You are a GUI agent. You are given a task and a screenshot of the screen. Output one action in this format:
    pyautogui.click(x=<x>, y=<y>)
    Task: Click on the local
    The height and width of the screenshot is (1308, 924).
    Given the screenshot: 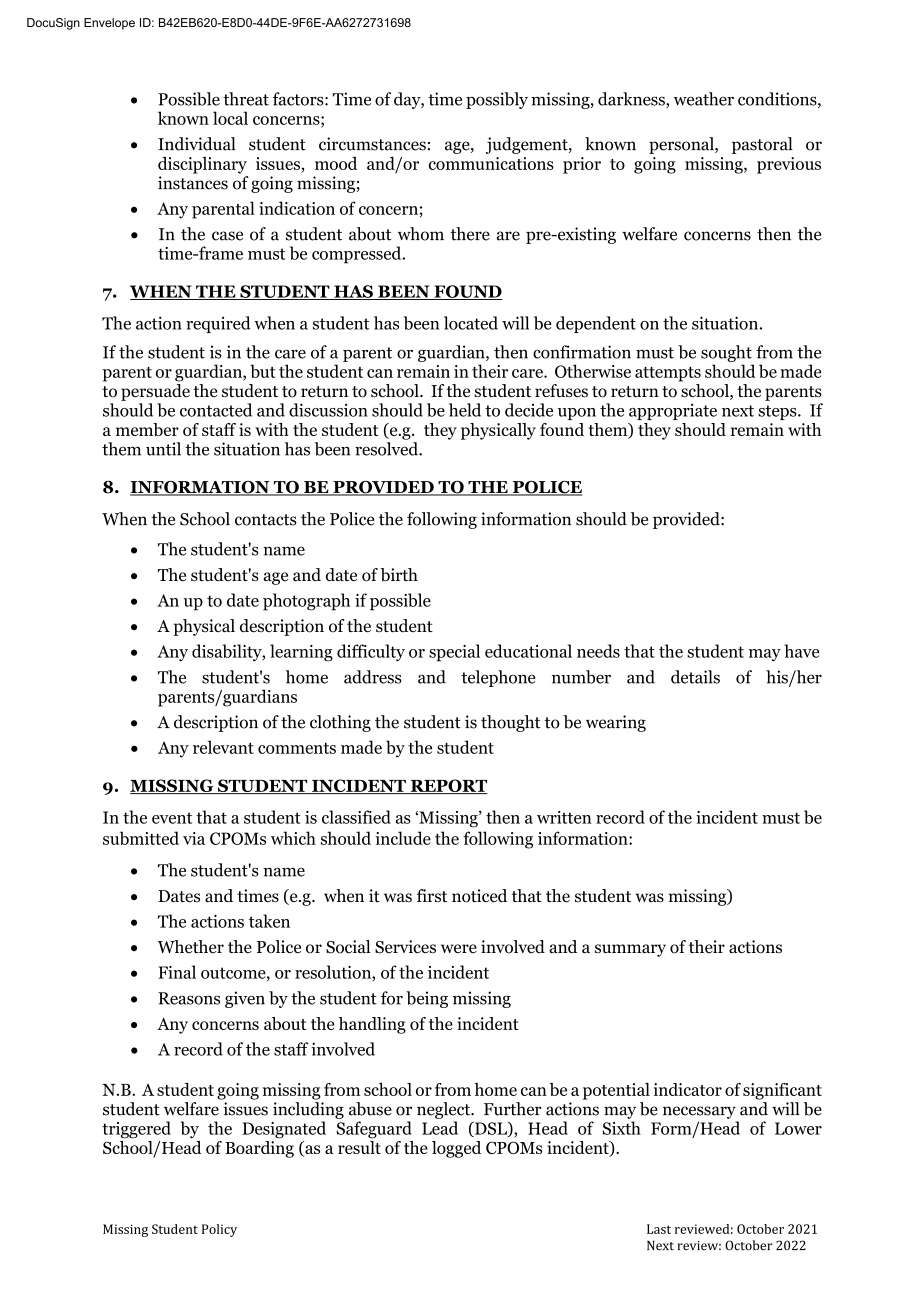 What is the action you would take?
    pyautogui.click(x=230, y=118)
